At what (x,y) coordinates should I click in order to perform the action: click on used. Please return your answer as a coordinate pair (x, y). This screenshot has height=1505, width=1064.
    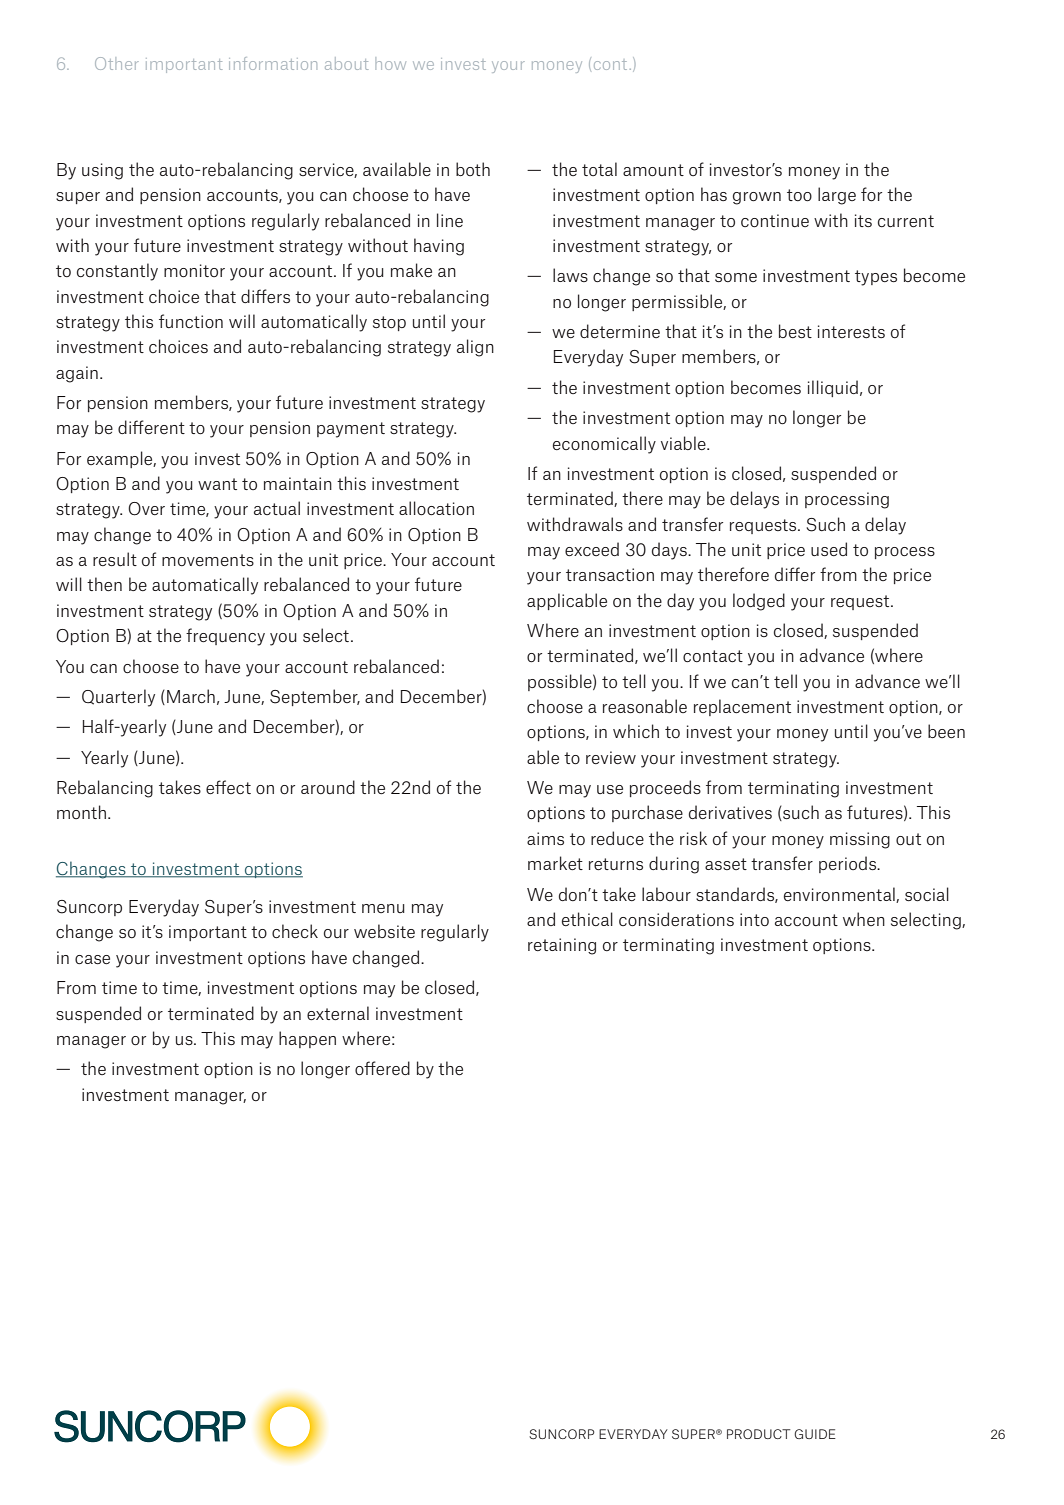
    Looking at the image, I should click on (829, 549).
